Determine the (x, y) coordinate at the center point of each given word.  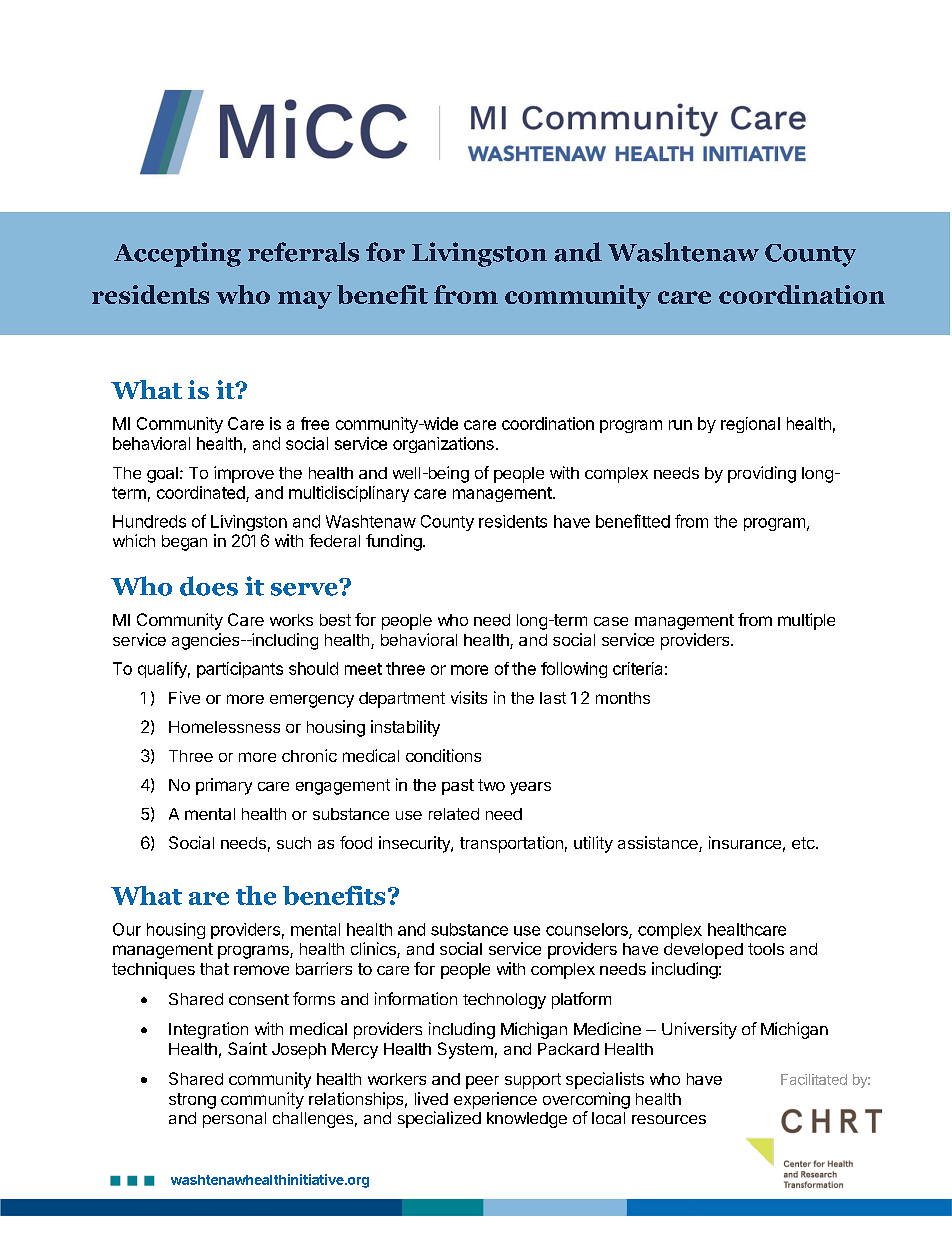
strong (192, 1101)
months (623, 698)
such (294, 843)
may (305, 300)
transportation (511, 844)
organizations (443, 445)
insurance (745, 842)
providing (762, 474)
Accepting (177, 254)
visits (469, 697)
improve (244, 474)
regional (750, 425)
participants (240, 670)
